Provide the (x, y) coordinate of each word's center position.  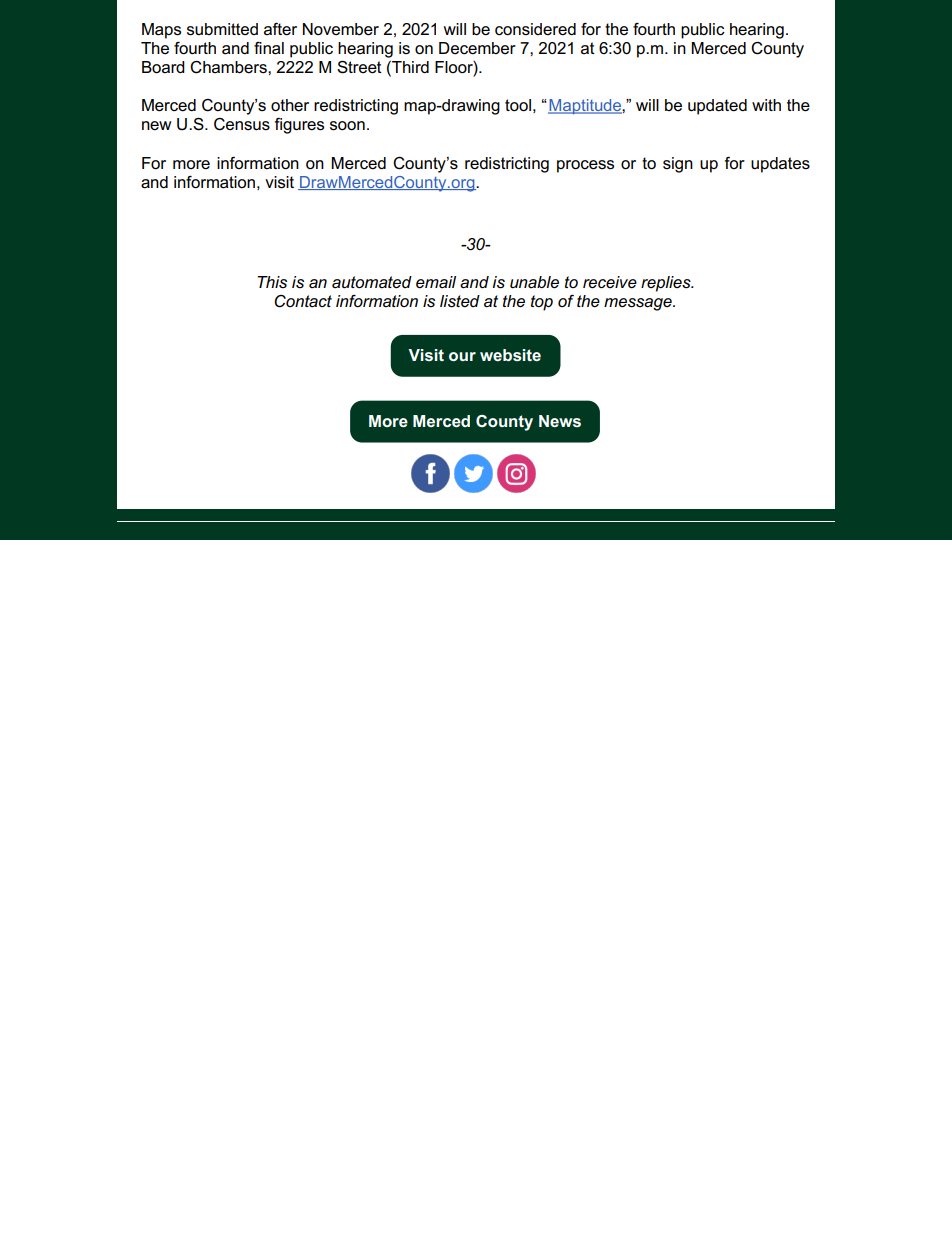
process (585, 166)
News (560, 421)
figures (299, 125)
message (639, 304)
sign (678, 165)
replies (667, 284)
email (436, 282)
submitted (222, 29)
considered (535, 29)
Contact (303, 301)
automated (372, 282)
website (510, 355)
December (477, 48)
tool (518, 105)
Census (242, 124)
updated (717, 107)
